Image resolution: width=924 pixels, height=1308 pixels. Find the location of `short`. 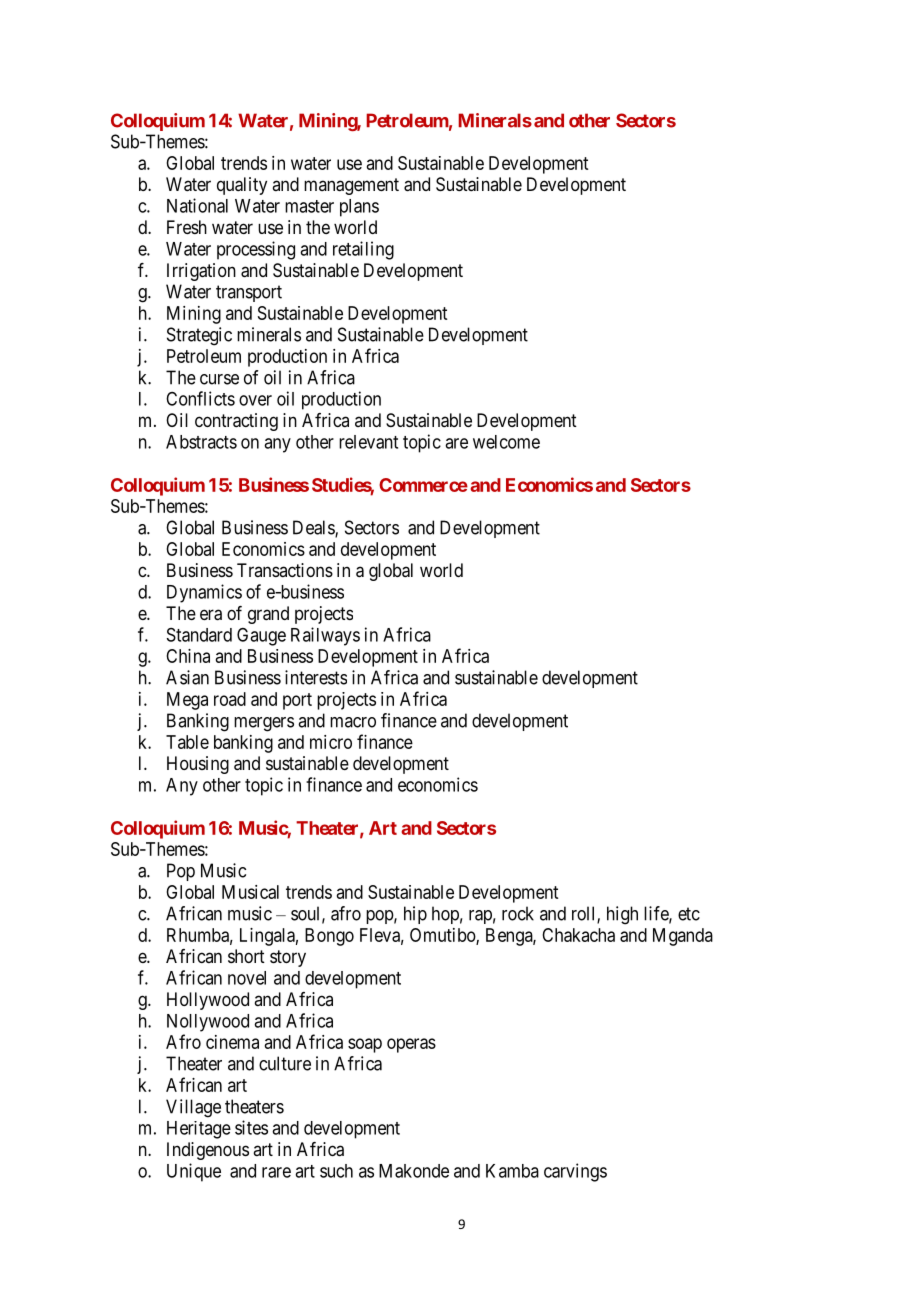

short is located at coordinates (246, 956).
